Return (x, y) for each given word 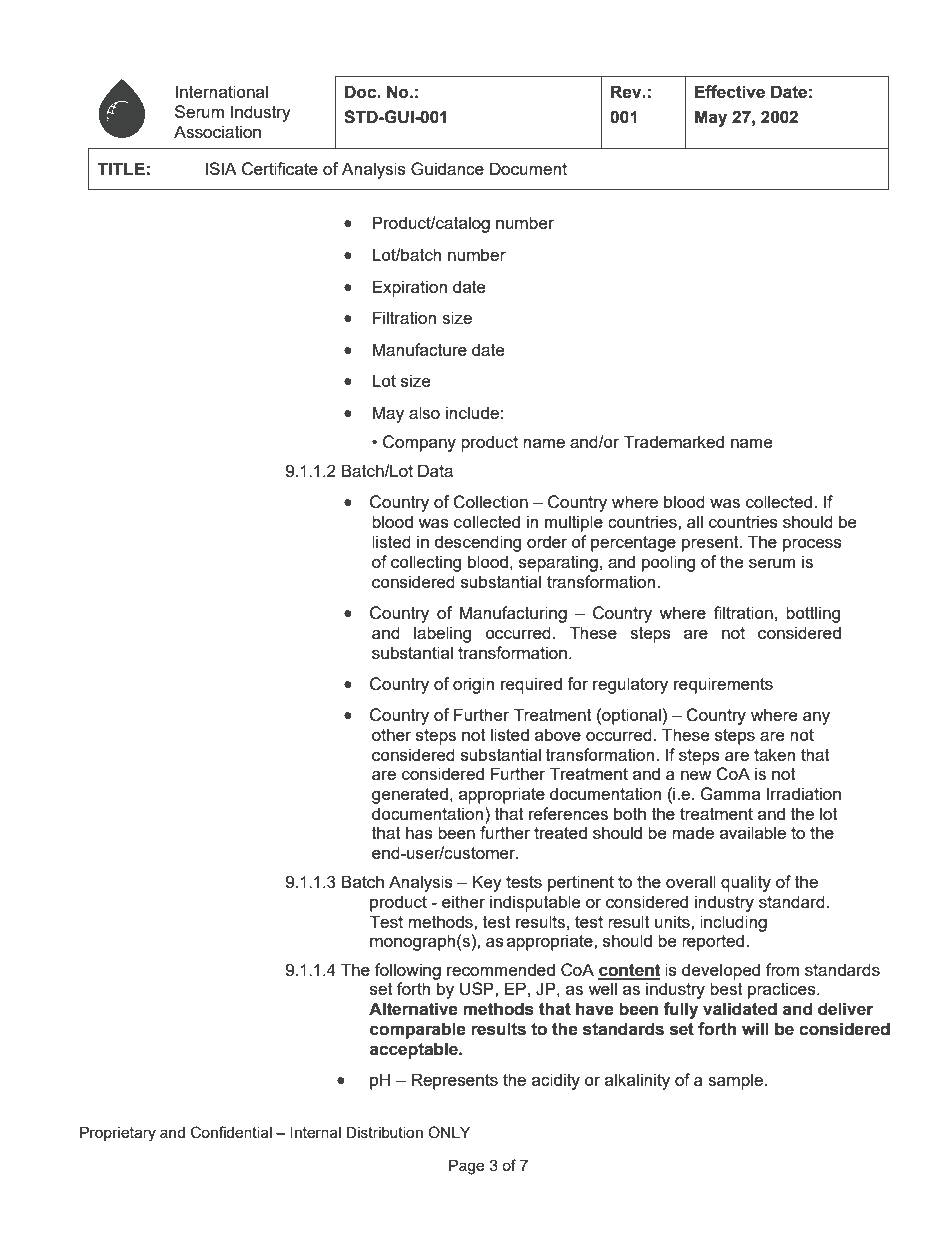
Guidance (447, 169)
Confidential (231, 1132)
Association (217, 131)
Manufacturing (513, 614)
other (392, 734)
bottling (813, 614)
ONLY (449, 1132)
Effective (730, 92)
